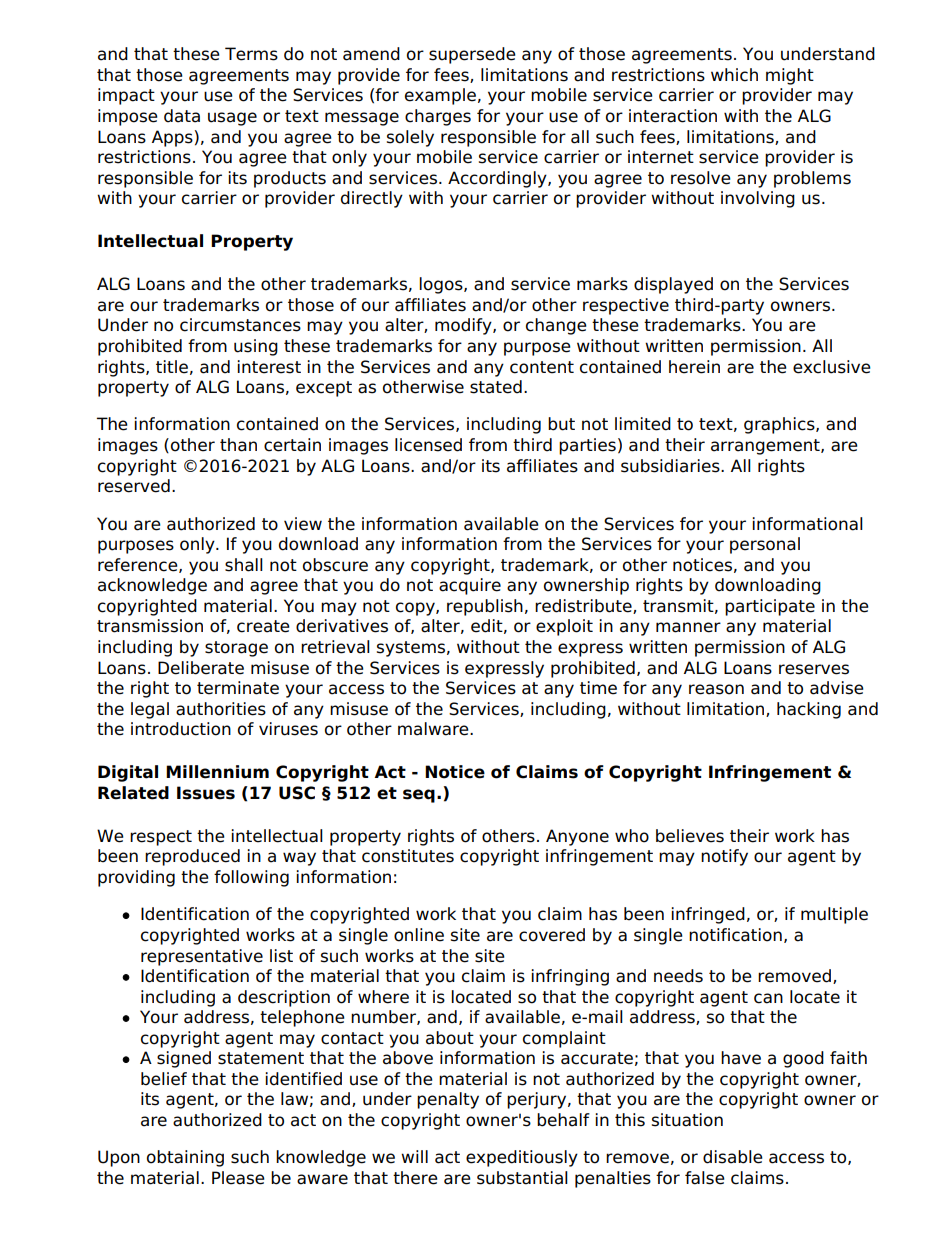 Image resolution: width=952 pixels, height=1233 pixels. What do you see at coordinates (185, 1158) in the screenshot?
I see `obtaining` at bounding box center [185, 1158].
